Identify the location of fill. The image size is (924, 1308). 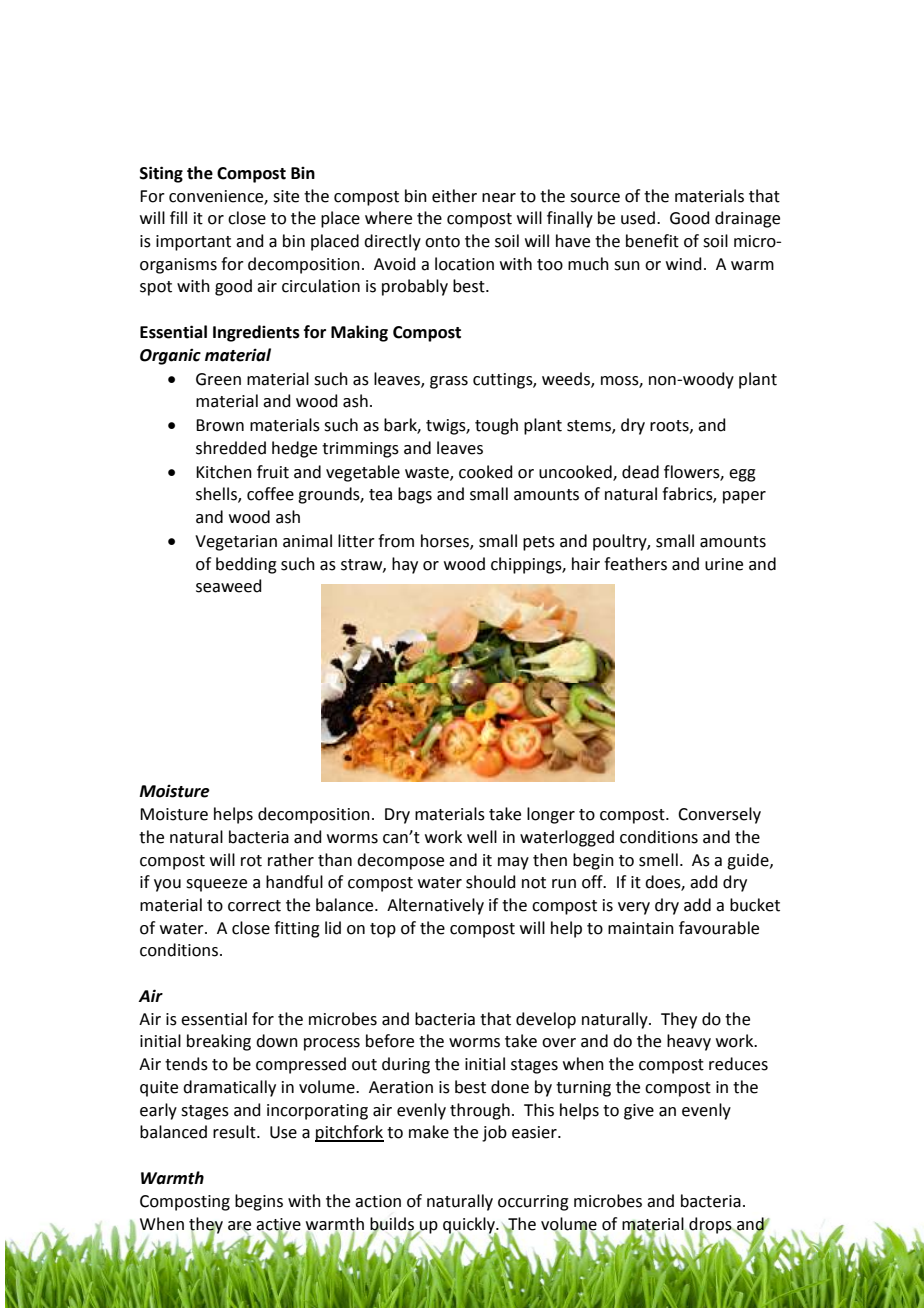
(178, 217).
